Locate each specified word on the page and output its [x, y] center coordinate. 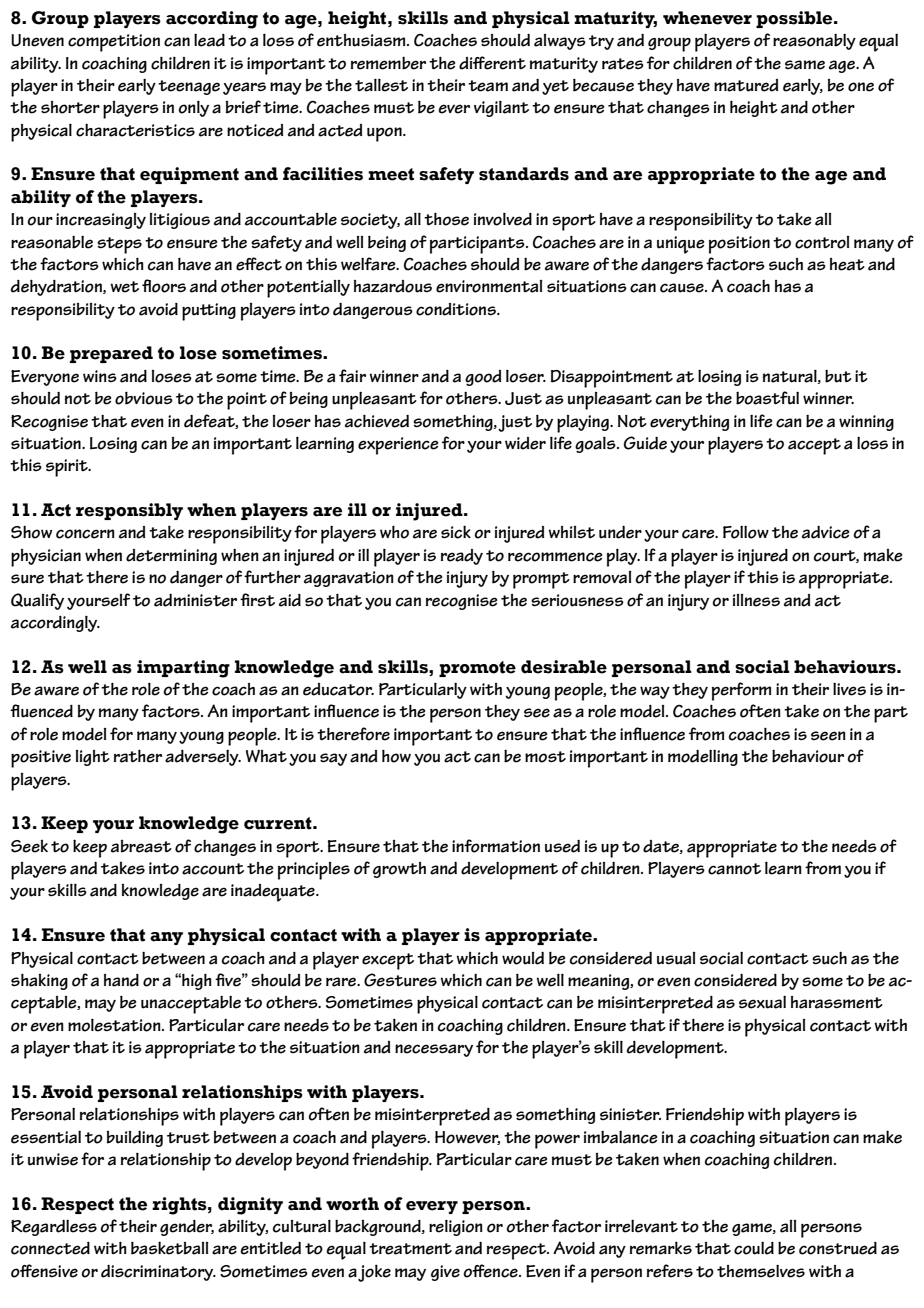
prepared [111, 354]
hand [121, 980]
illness [756, 600]
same [805, 65]
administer [195, 600]
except [388, 961]
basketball [169, 1248]
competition [114, 43]
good [483, 378]
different [492, 63]
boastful [767, 398]
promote [477, 669]
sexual [762, 1002]
